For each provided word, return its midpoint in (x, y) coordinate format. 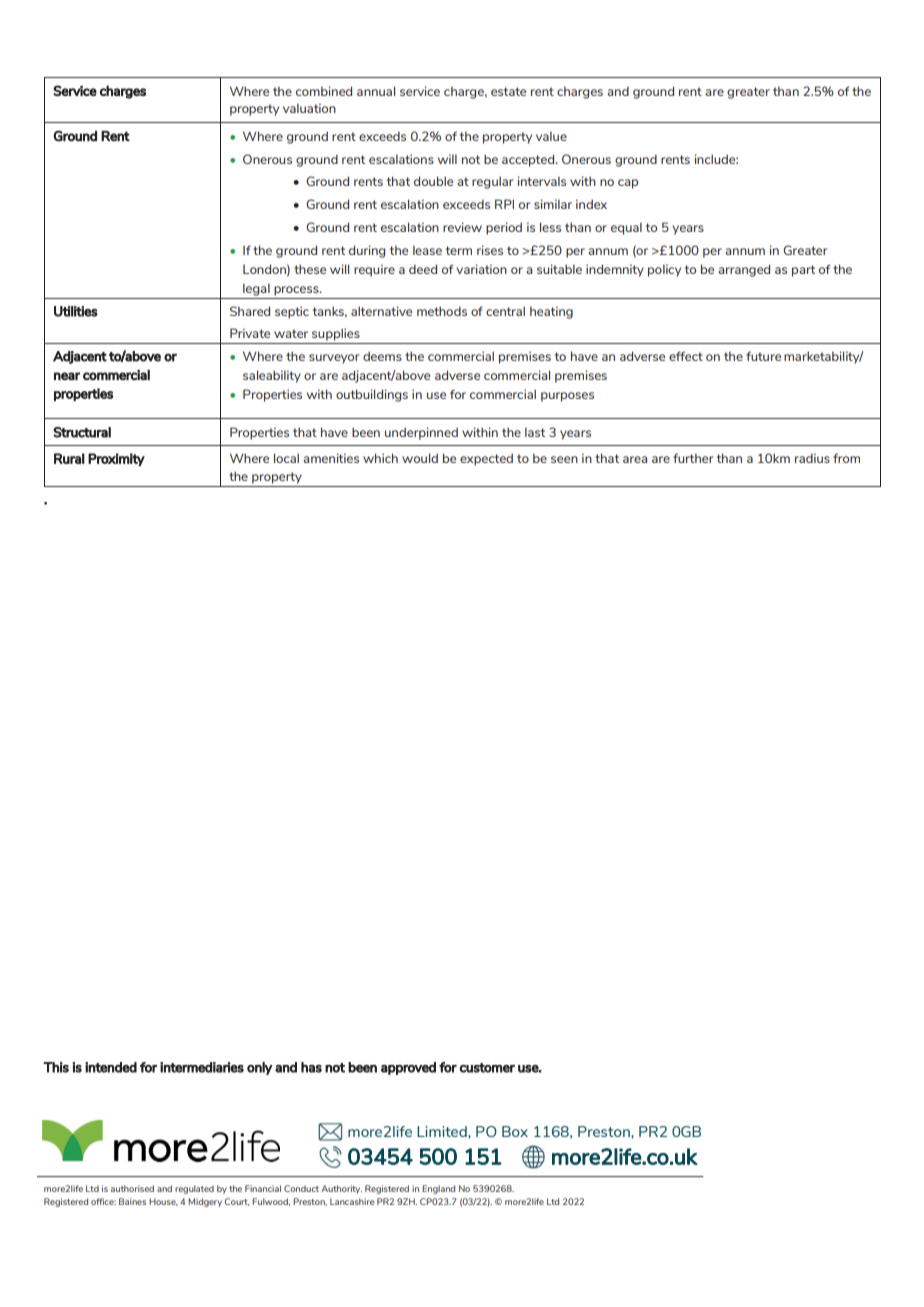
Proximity (116, 459)
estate (508, 91)
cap (628, 184)
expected (486, 459)
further (693, 458)
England (438, 1189)
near (67, 376)
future (763, 356)
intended (111, 1067)
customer (487, 1068)
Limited (443, 1131)
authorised (132, 1188)
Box (515, 1131)
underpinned (421, 433)
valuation (309, 108)
